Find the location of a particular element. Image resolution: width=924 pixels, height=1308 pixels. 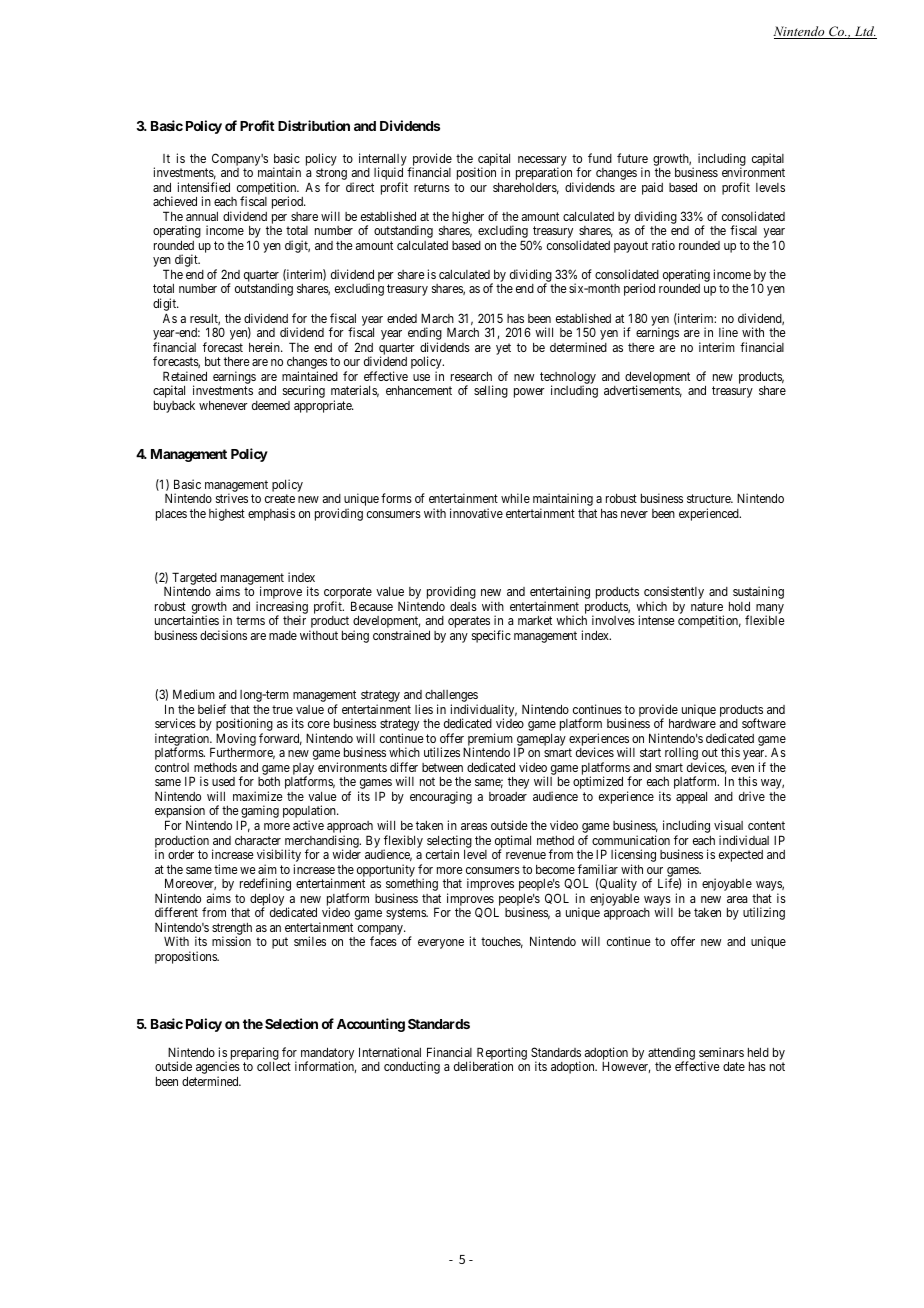

preparing is located at coordinates (255, 1055).
